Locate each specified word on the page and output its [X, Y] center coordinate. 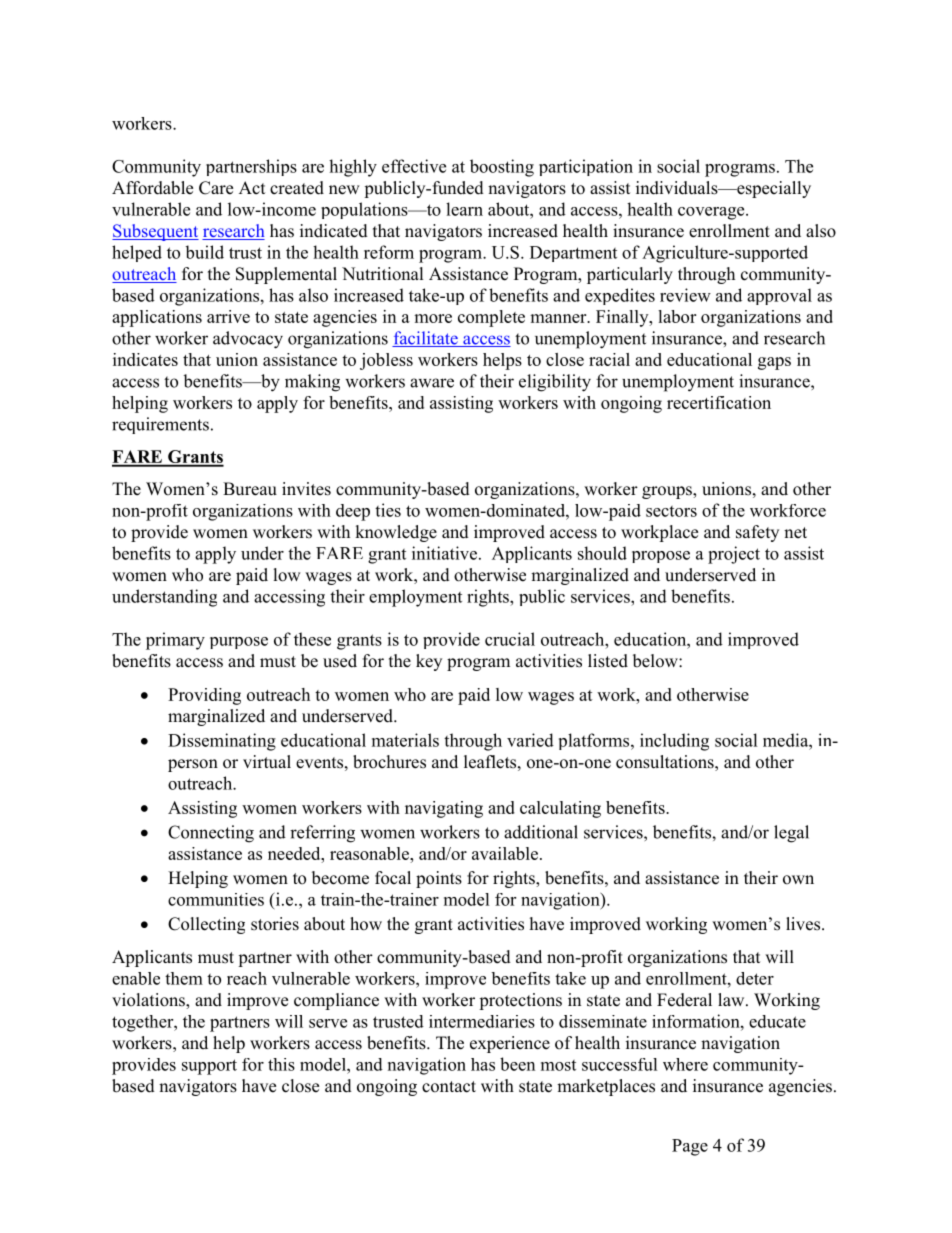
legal [791, 834]
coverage [712, 213]
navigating [444, 809]
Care [216, 188]
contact [449, 1087]
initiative [444, 553]
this [281, 1064]
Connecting [211, 834]
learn [464, 209]
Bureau [250, 489]
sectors [671, 511]
